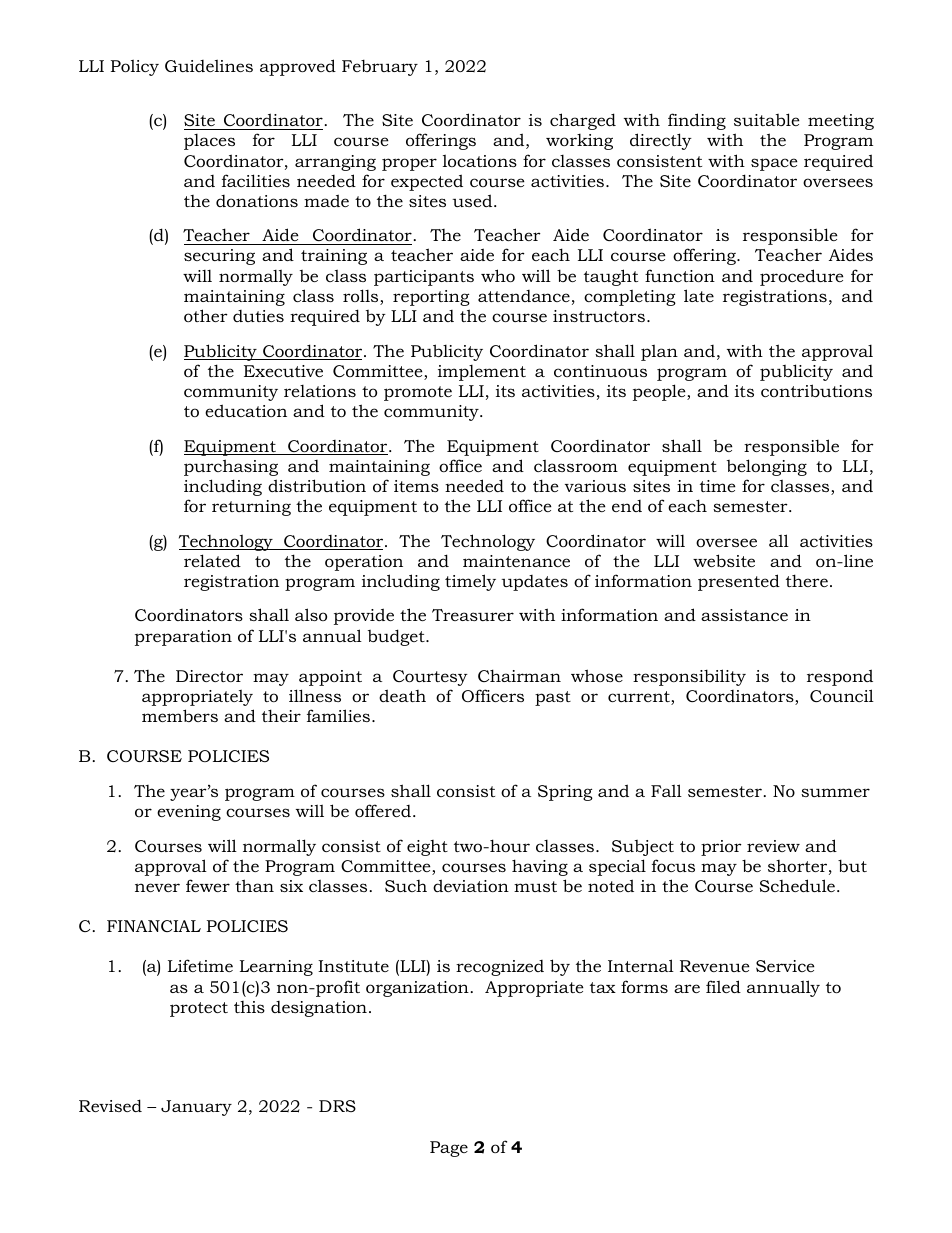 Image resolution: width=952 pixels, height=1233 pixels. Describe the element at coordinates (449, 1149) in the image. I see `Page` at that location.
